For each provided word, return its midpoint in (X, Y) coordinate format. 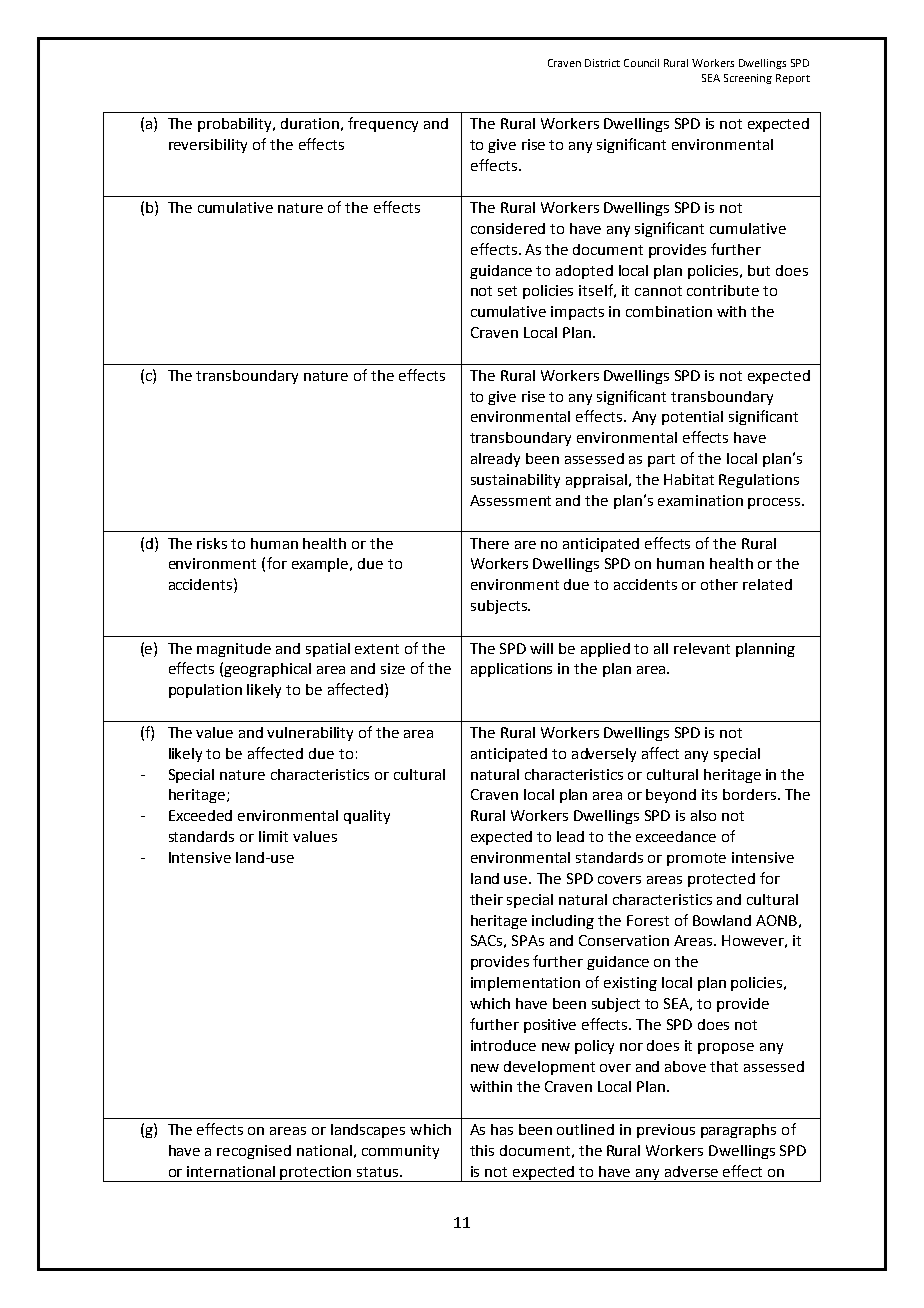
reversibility (208, 146)
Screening (748, 79)
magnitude (234, 650)
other (719, 584)
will (541, 648)
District (602, 63)
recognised (254, 1152)
